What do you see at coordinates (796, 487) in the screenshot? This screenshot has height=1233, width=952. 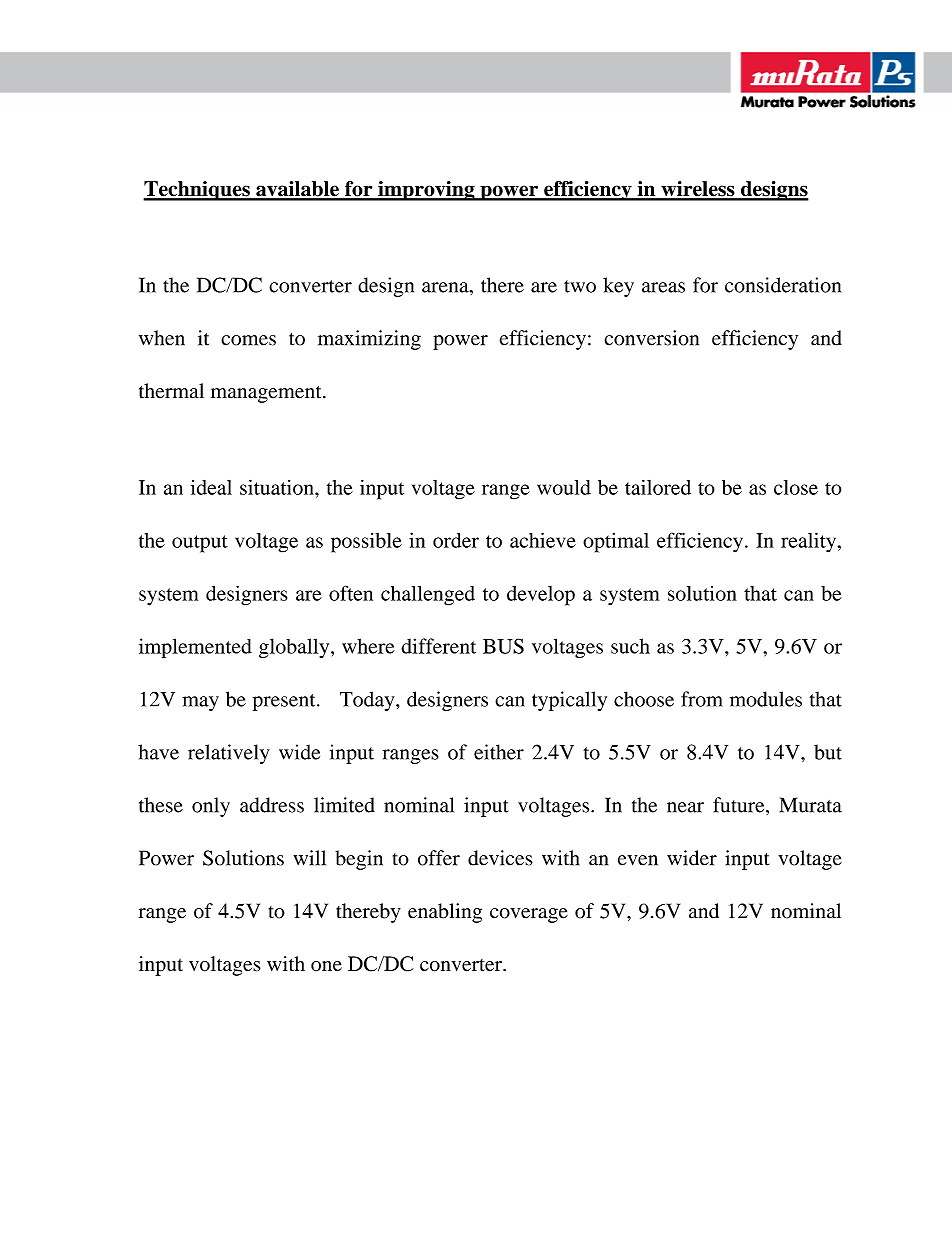 I see `close` at bounding box center [796, 487].
